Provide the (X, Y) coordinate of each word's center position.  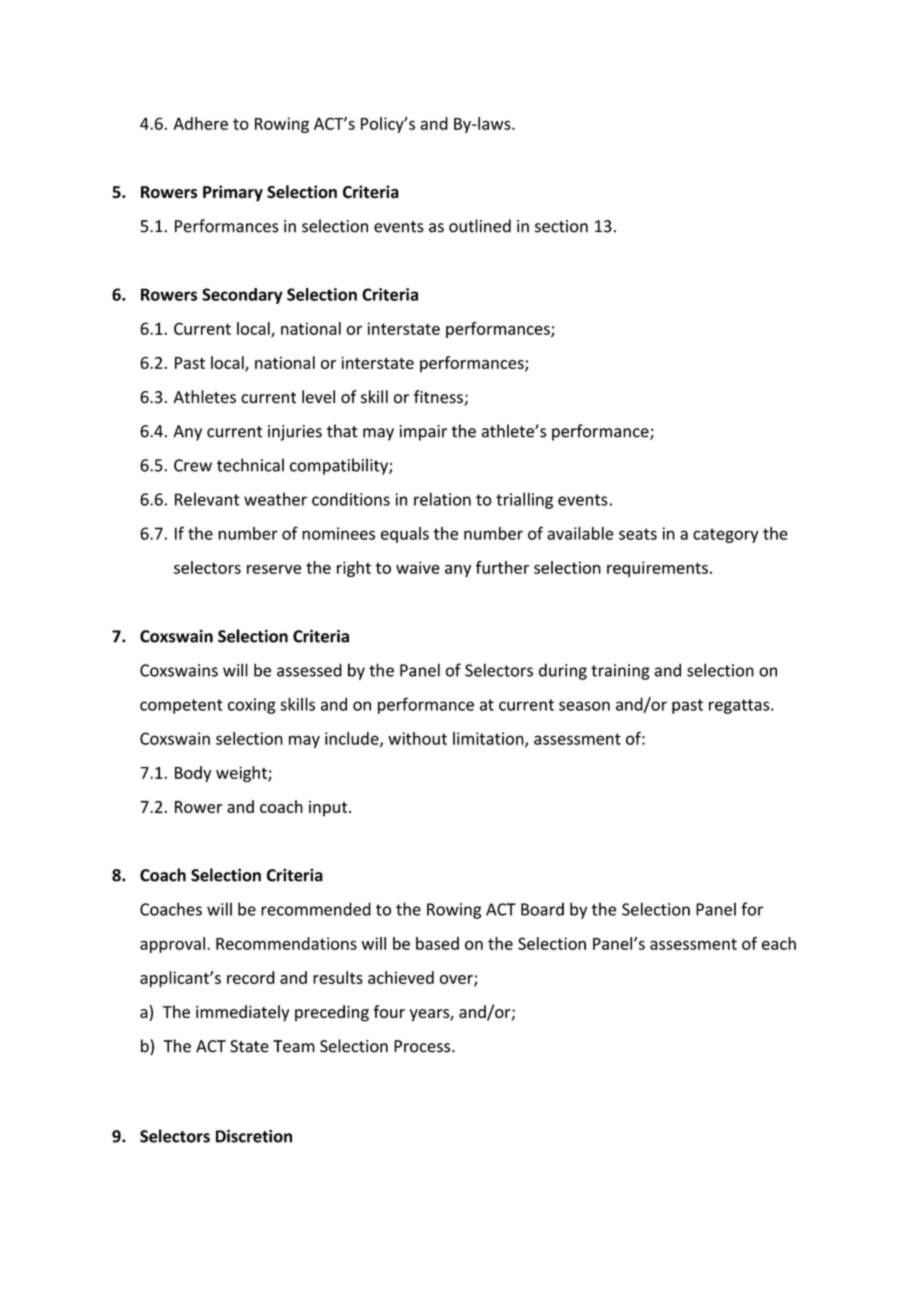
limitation (489, 739)
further (502, 567)
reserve (274, 569)
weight (242, 774)
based (437, 943)
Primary (233, 193)
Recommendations (286, 943)
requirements (657, 569)
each (779, 943)
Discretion (254, 1136)
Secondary (242, 296)
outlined (480, 226)
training (620, 672)
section (561, 226)
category (726, 535)
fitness (439, 398)
